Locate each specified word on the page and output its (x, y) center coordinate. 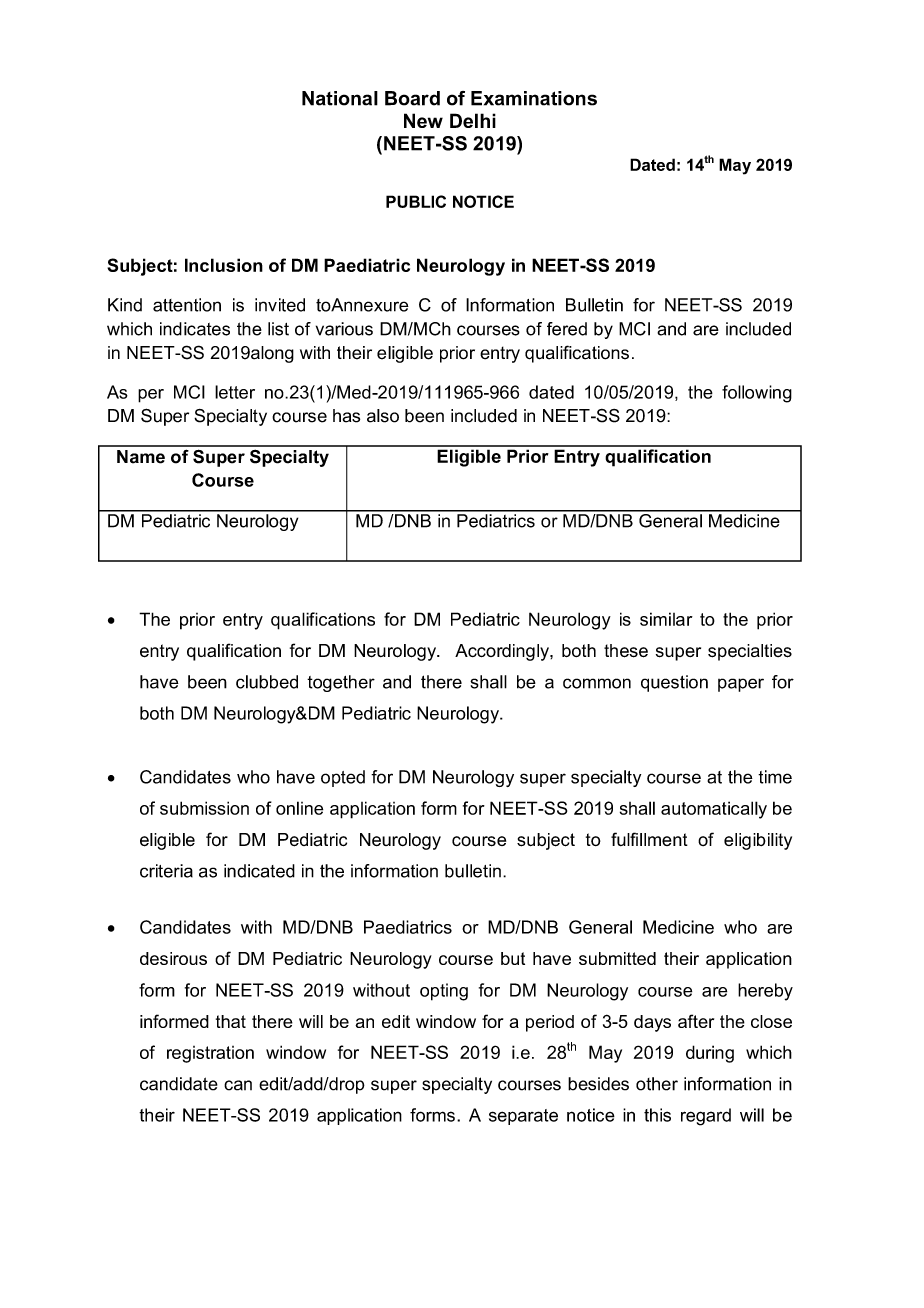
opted (343, 778)
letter (235, 392)
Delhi (473, 120)
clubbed (267, 682)
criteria (166, 871)
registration (210, 1054)
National (340, 98)
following (757, 394)
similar (666, 619)
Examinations (534, 98)
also (383, 416)
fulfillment (649, 839)
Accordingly (503, 652)
